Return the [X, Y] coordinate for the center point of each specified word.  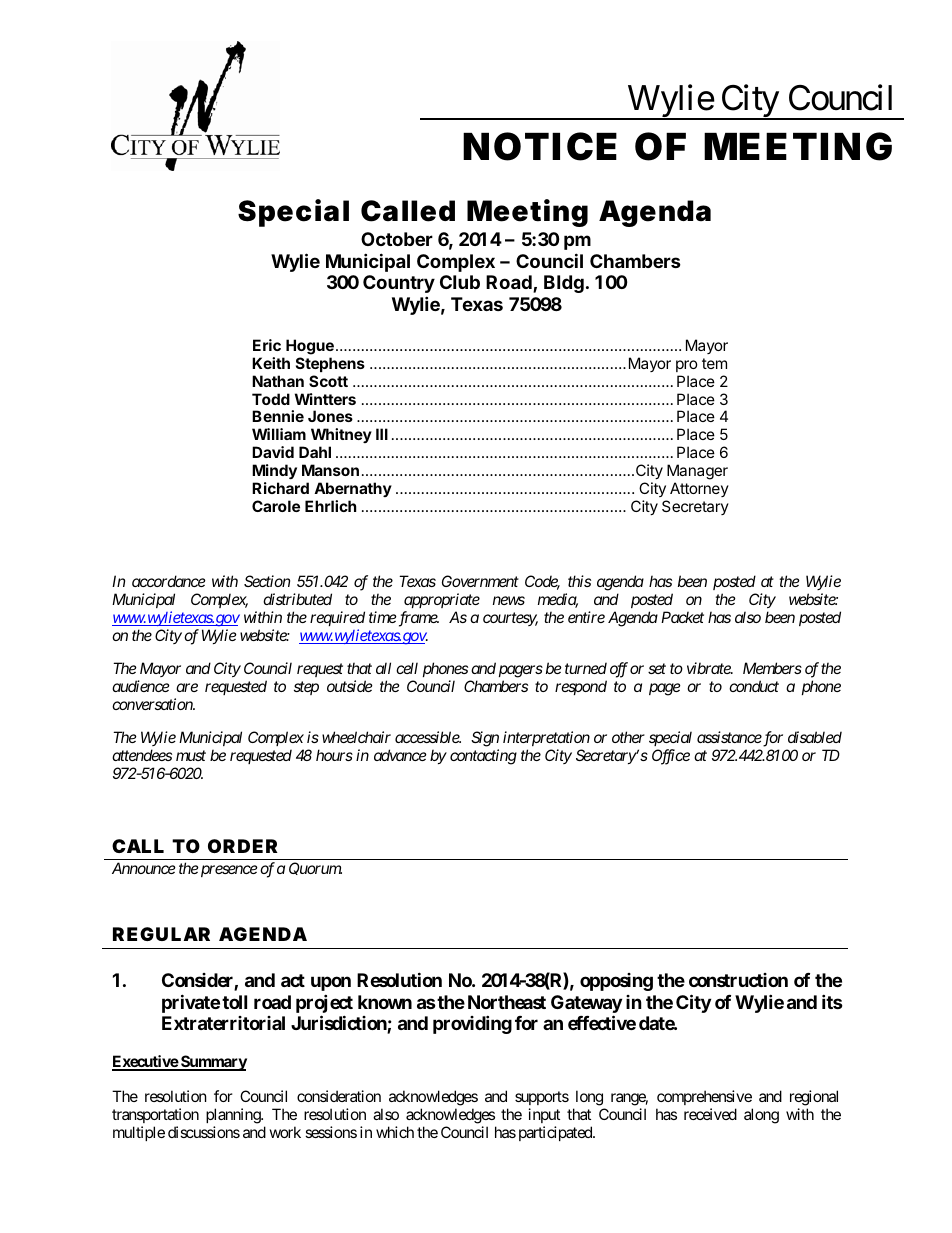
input [544, 1117]
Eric [267, 345]
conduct [754, 686]
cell [407, 668]
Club [460, 282]
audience [141, 686]
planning [234, 1117]
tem [714, 363]
